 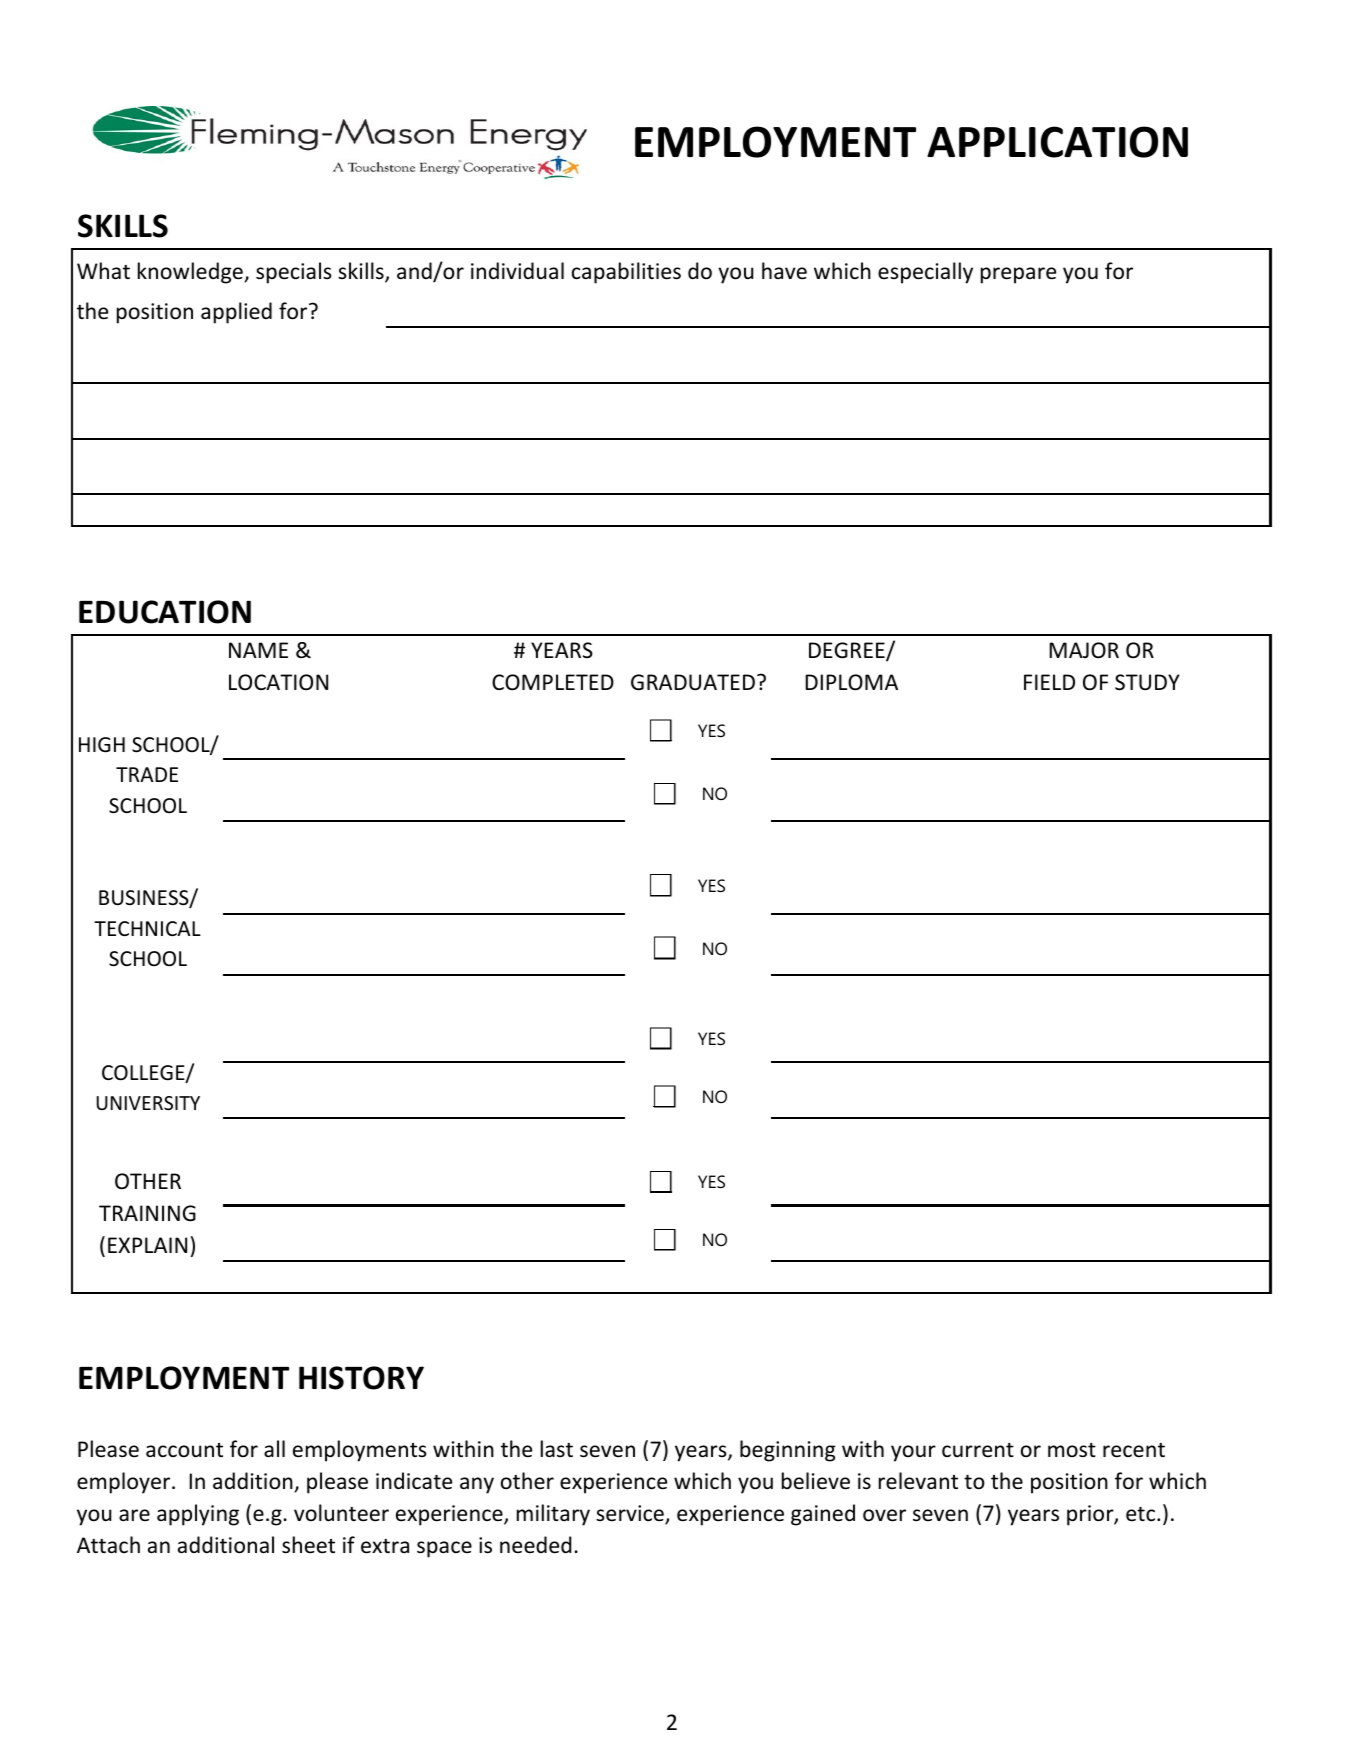 What do you see at coordinates (148, 1103) in the screenshot?
I see `UNIVERSITY` at bounding box center [148, 1103].
